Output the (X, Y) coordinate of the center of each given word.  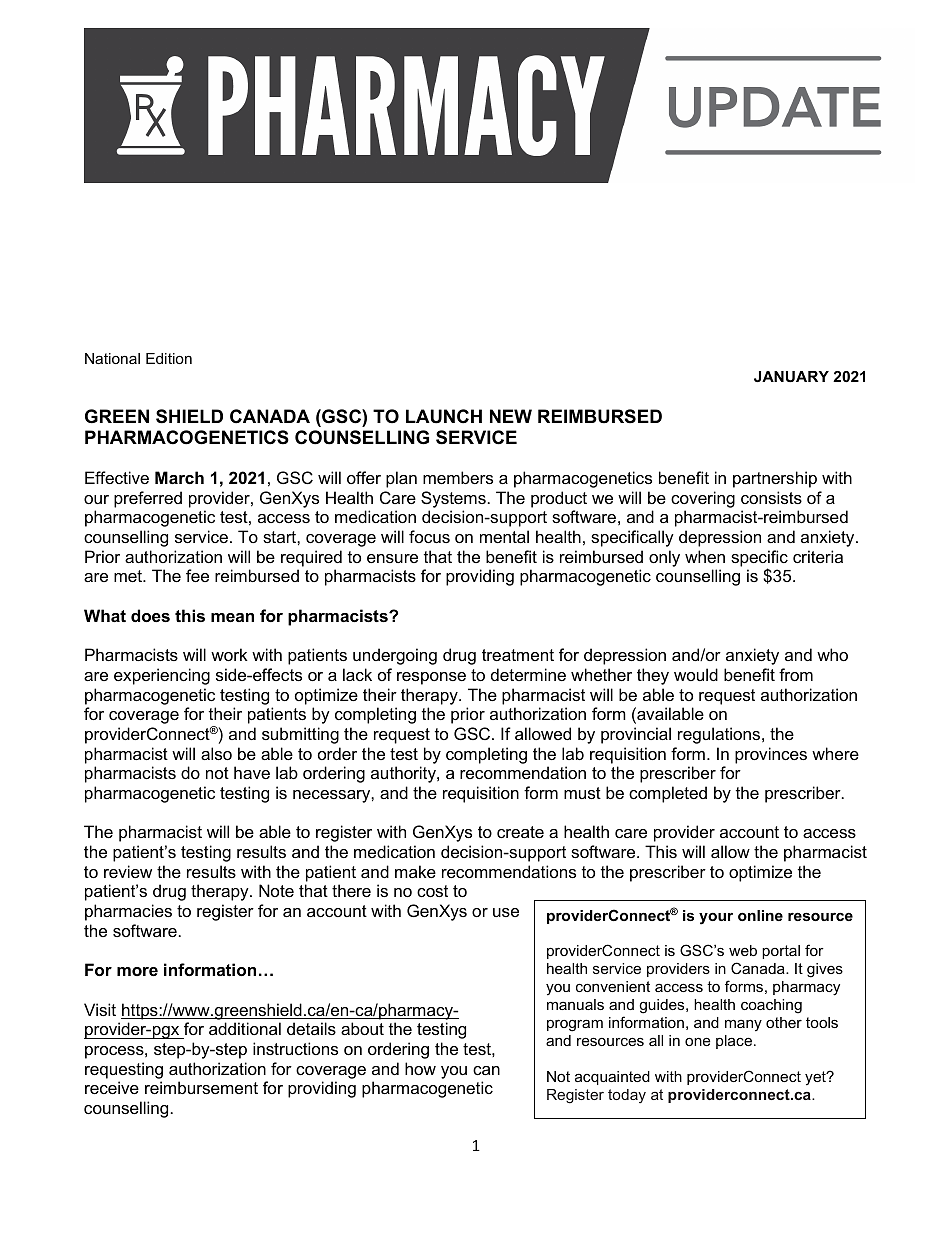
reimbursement (201, 1087)
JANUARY (791, 376)
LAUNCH (444, 416)
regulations (720, 735)
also (216, 753)
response (431, 678)
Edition (169, 358)
